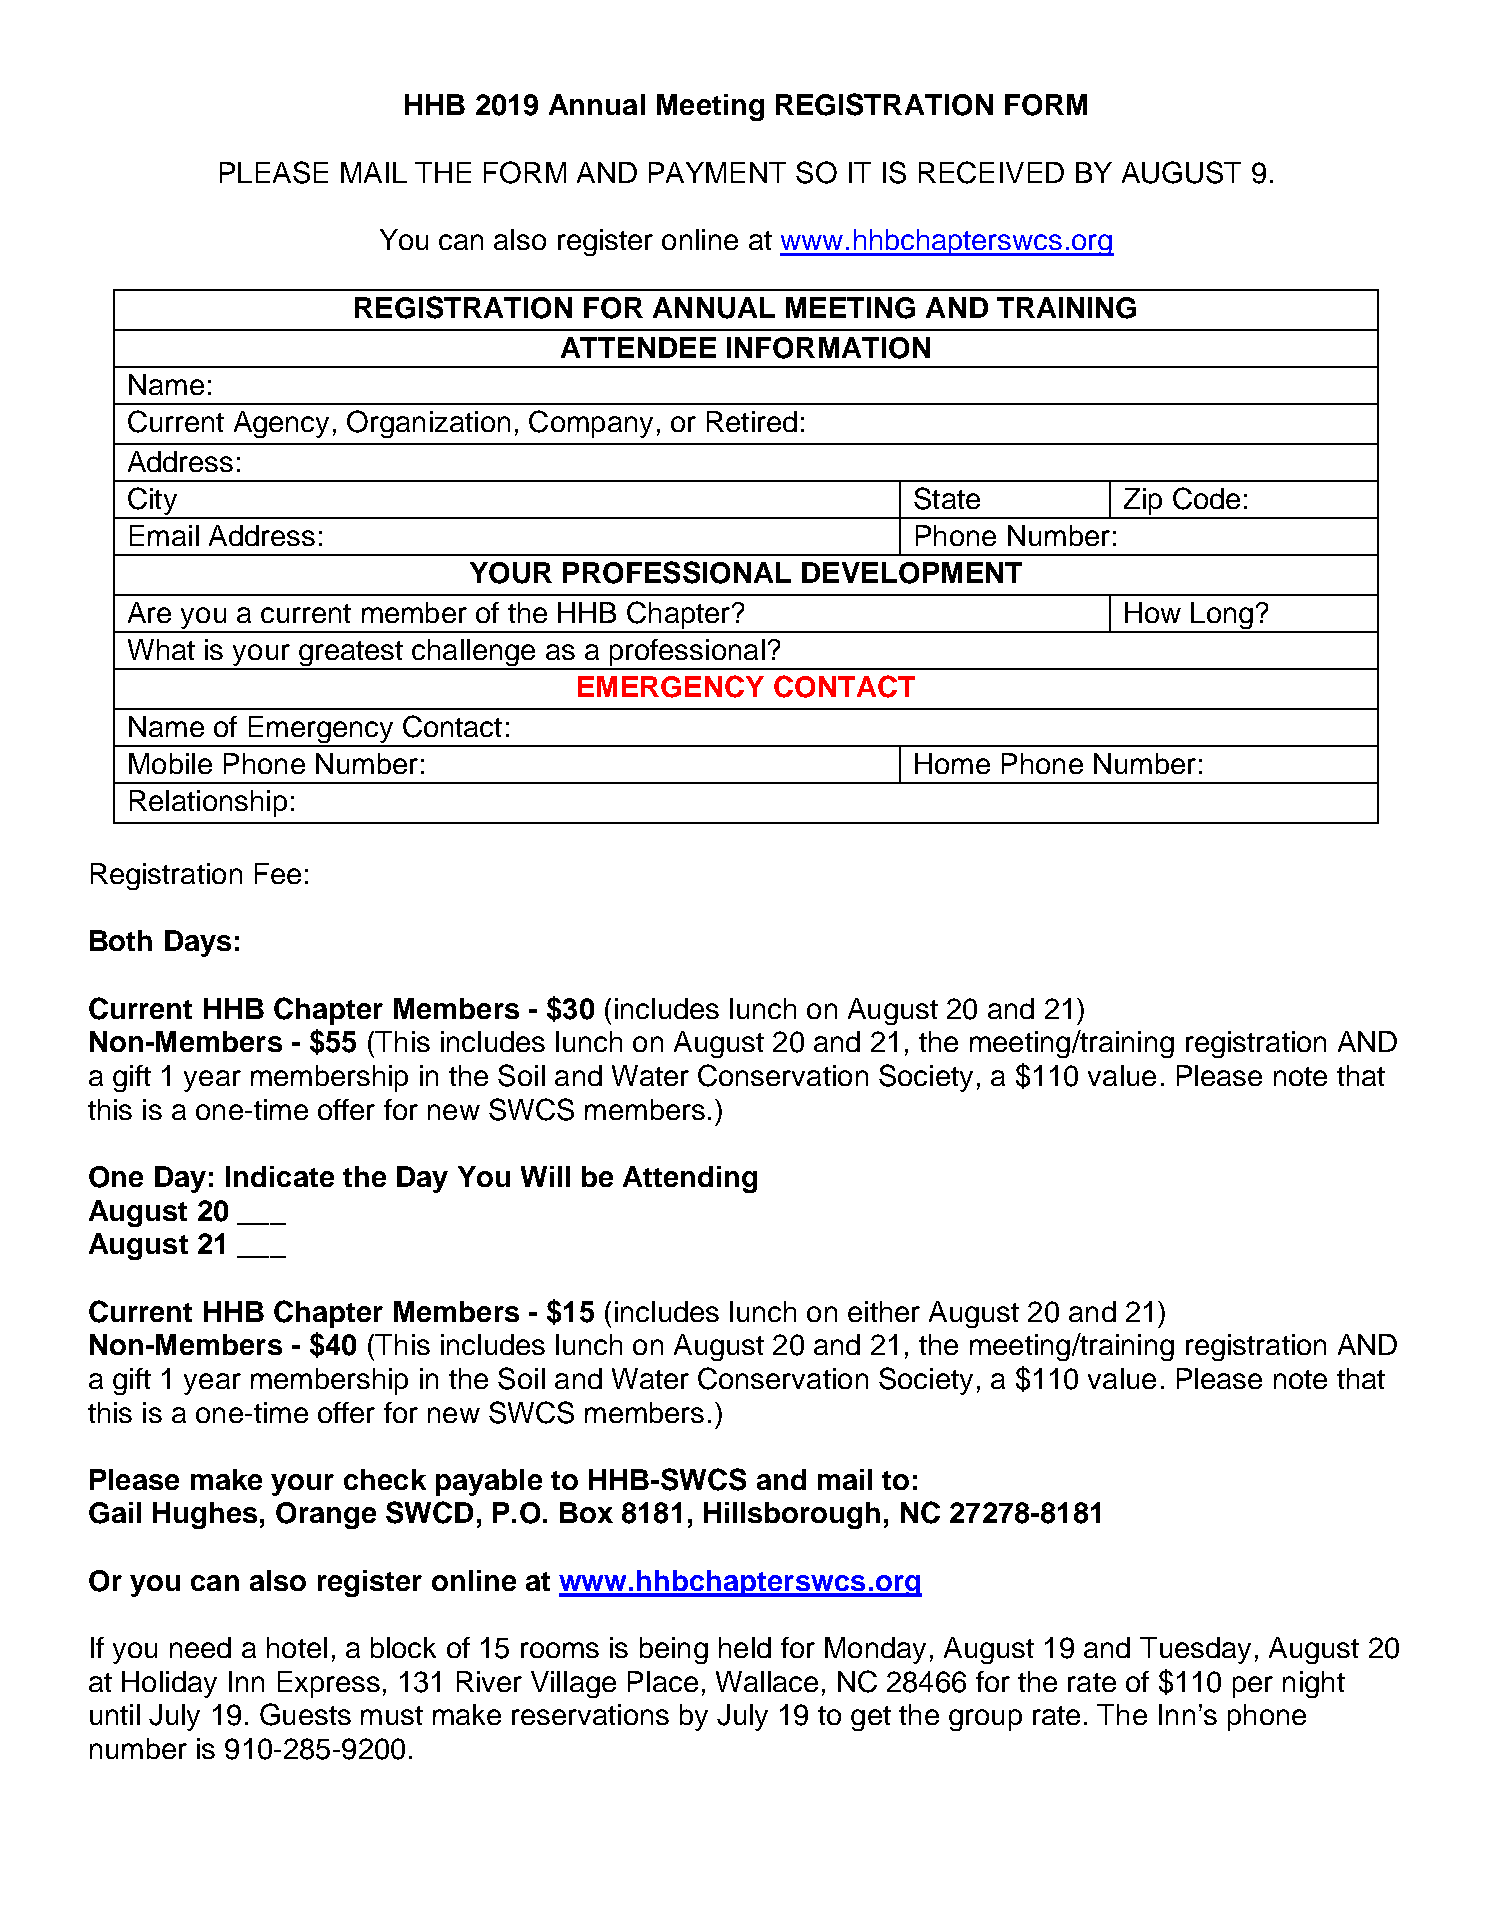  Describe the element at coordinates (280, 1176) in the screenshot. I see `Indicate` at that location.
